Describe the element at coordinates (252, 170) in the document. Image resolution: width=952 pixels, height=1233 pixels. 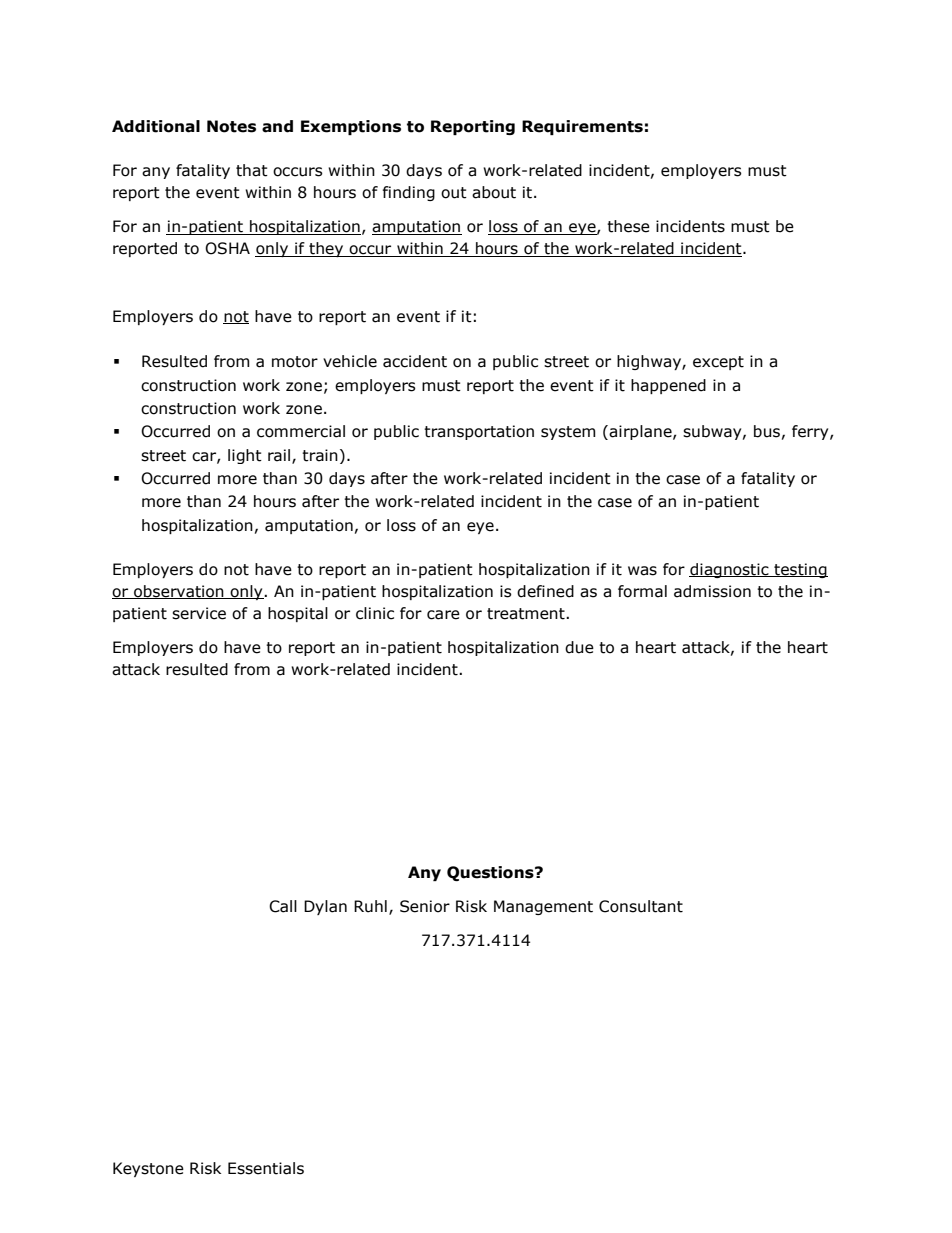
I see `that` at that location.
